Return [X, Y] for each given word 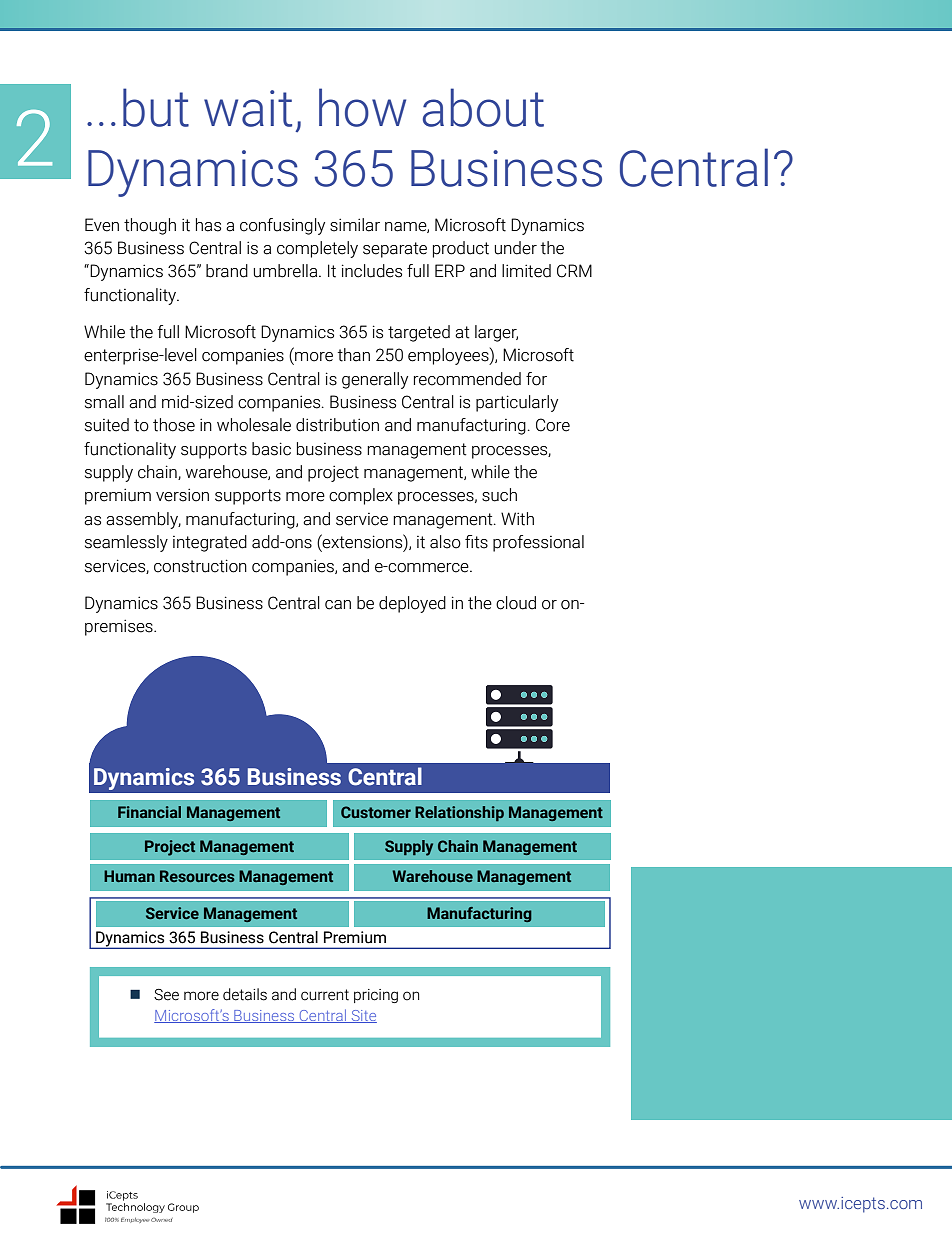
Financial [149, 812]
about [483, 107]
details [245, 994]
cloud [516, 603]
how [362, 107]
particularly [517, 403]
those [174, 425]
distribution [337, 425]
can [338, 605]
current [325, 995]
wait [248, 108]
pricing [376, 996]
